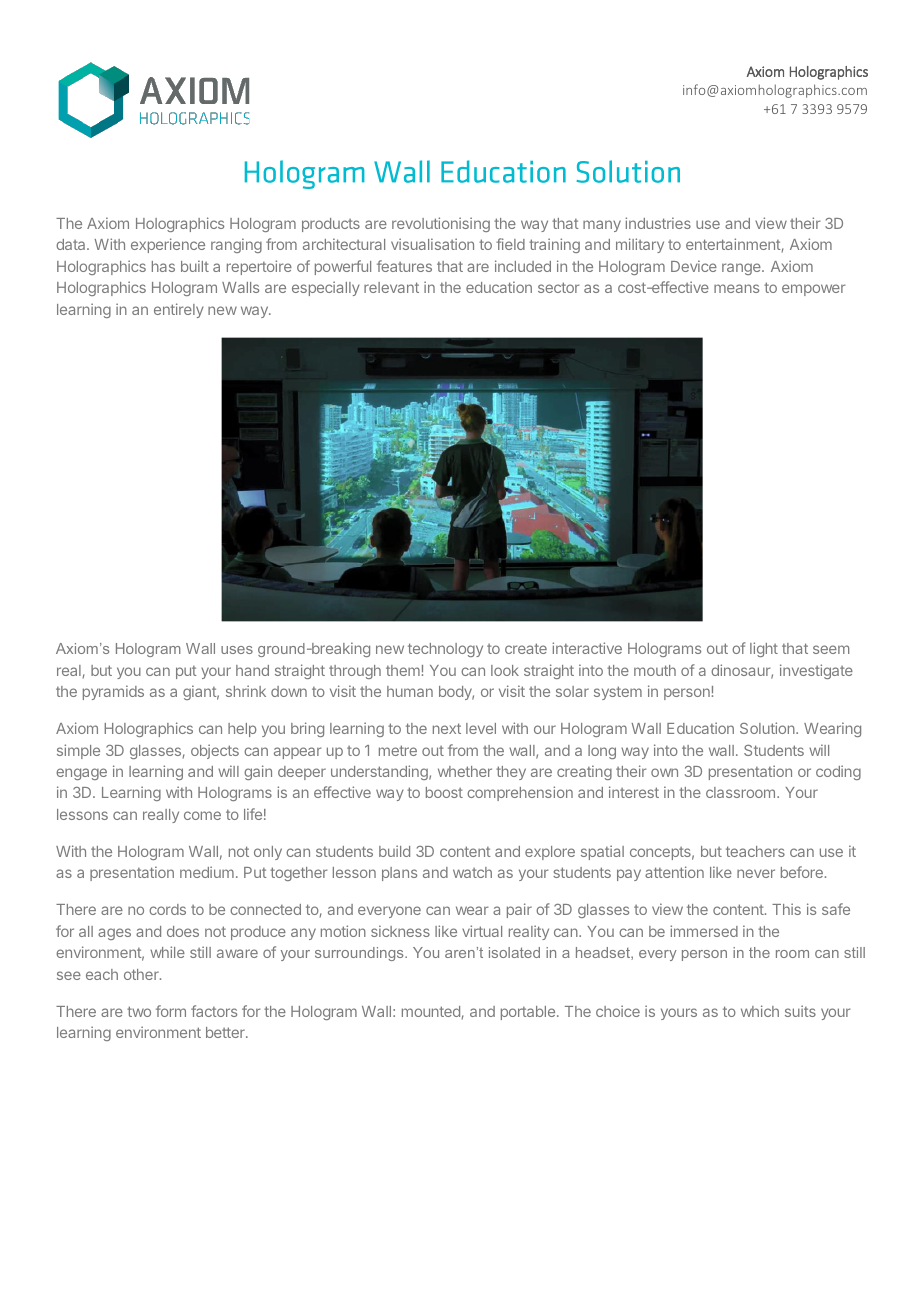  What do you see at coordinates (760, 1011) in the screenshot?
I see `which` at bounding box center [760, 1011].
